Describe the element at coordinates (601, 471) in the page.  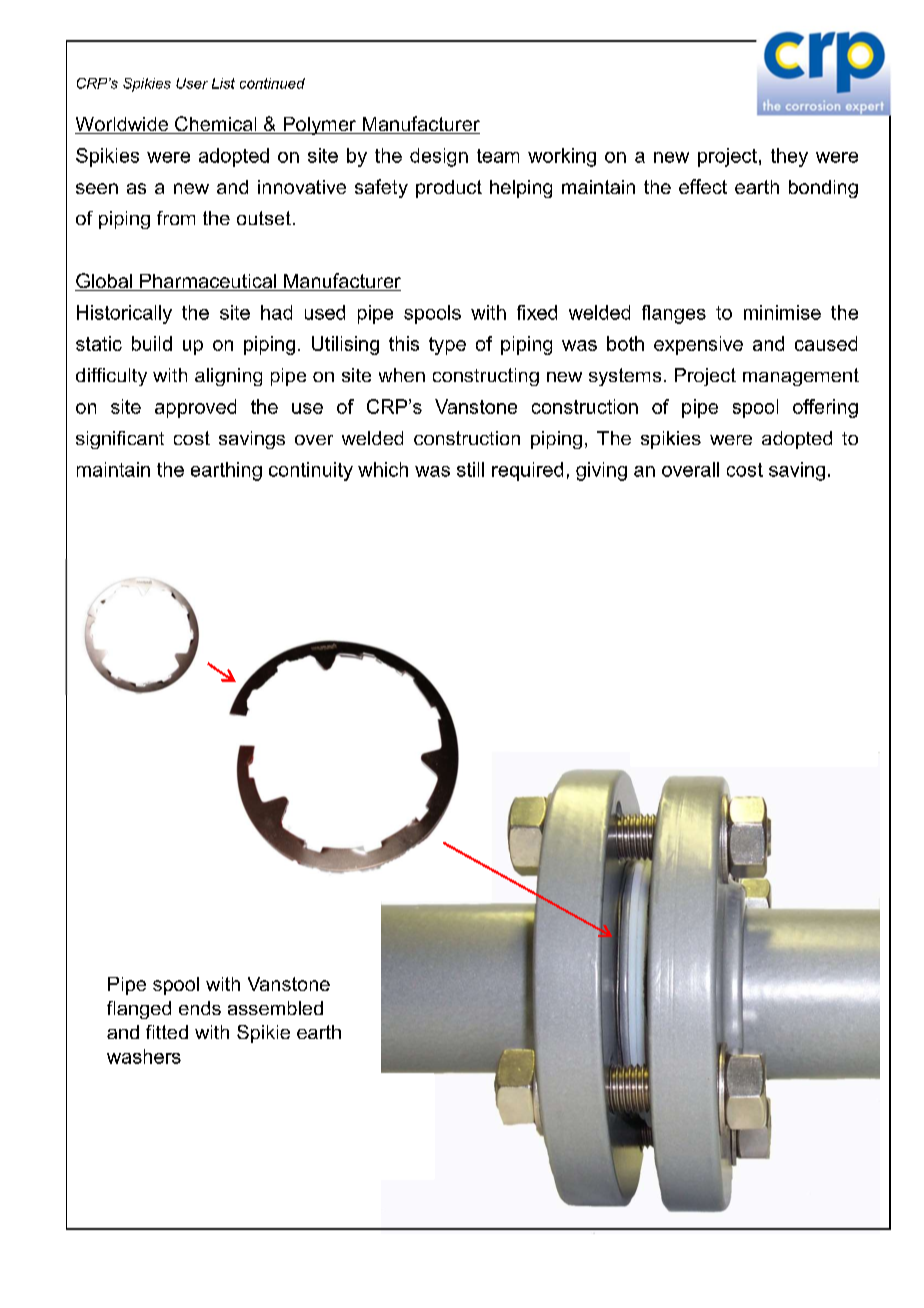
I see `giving` at that location.
